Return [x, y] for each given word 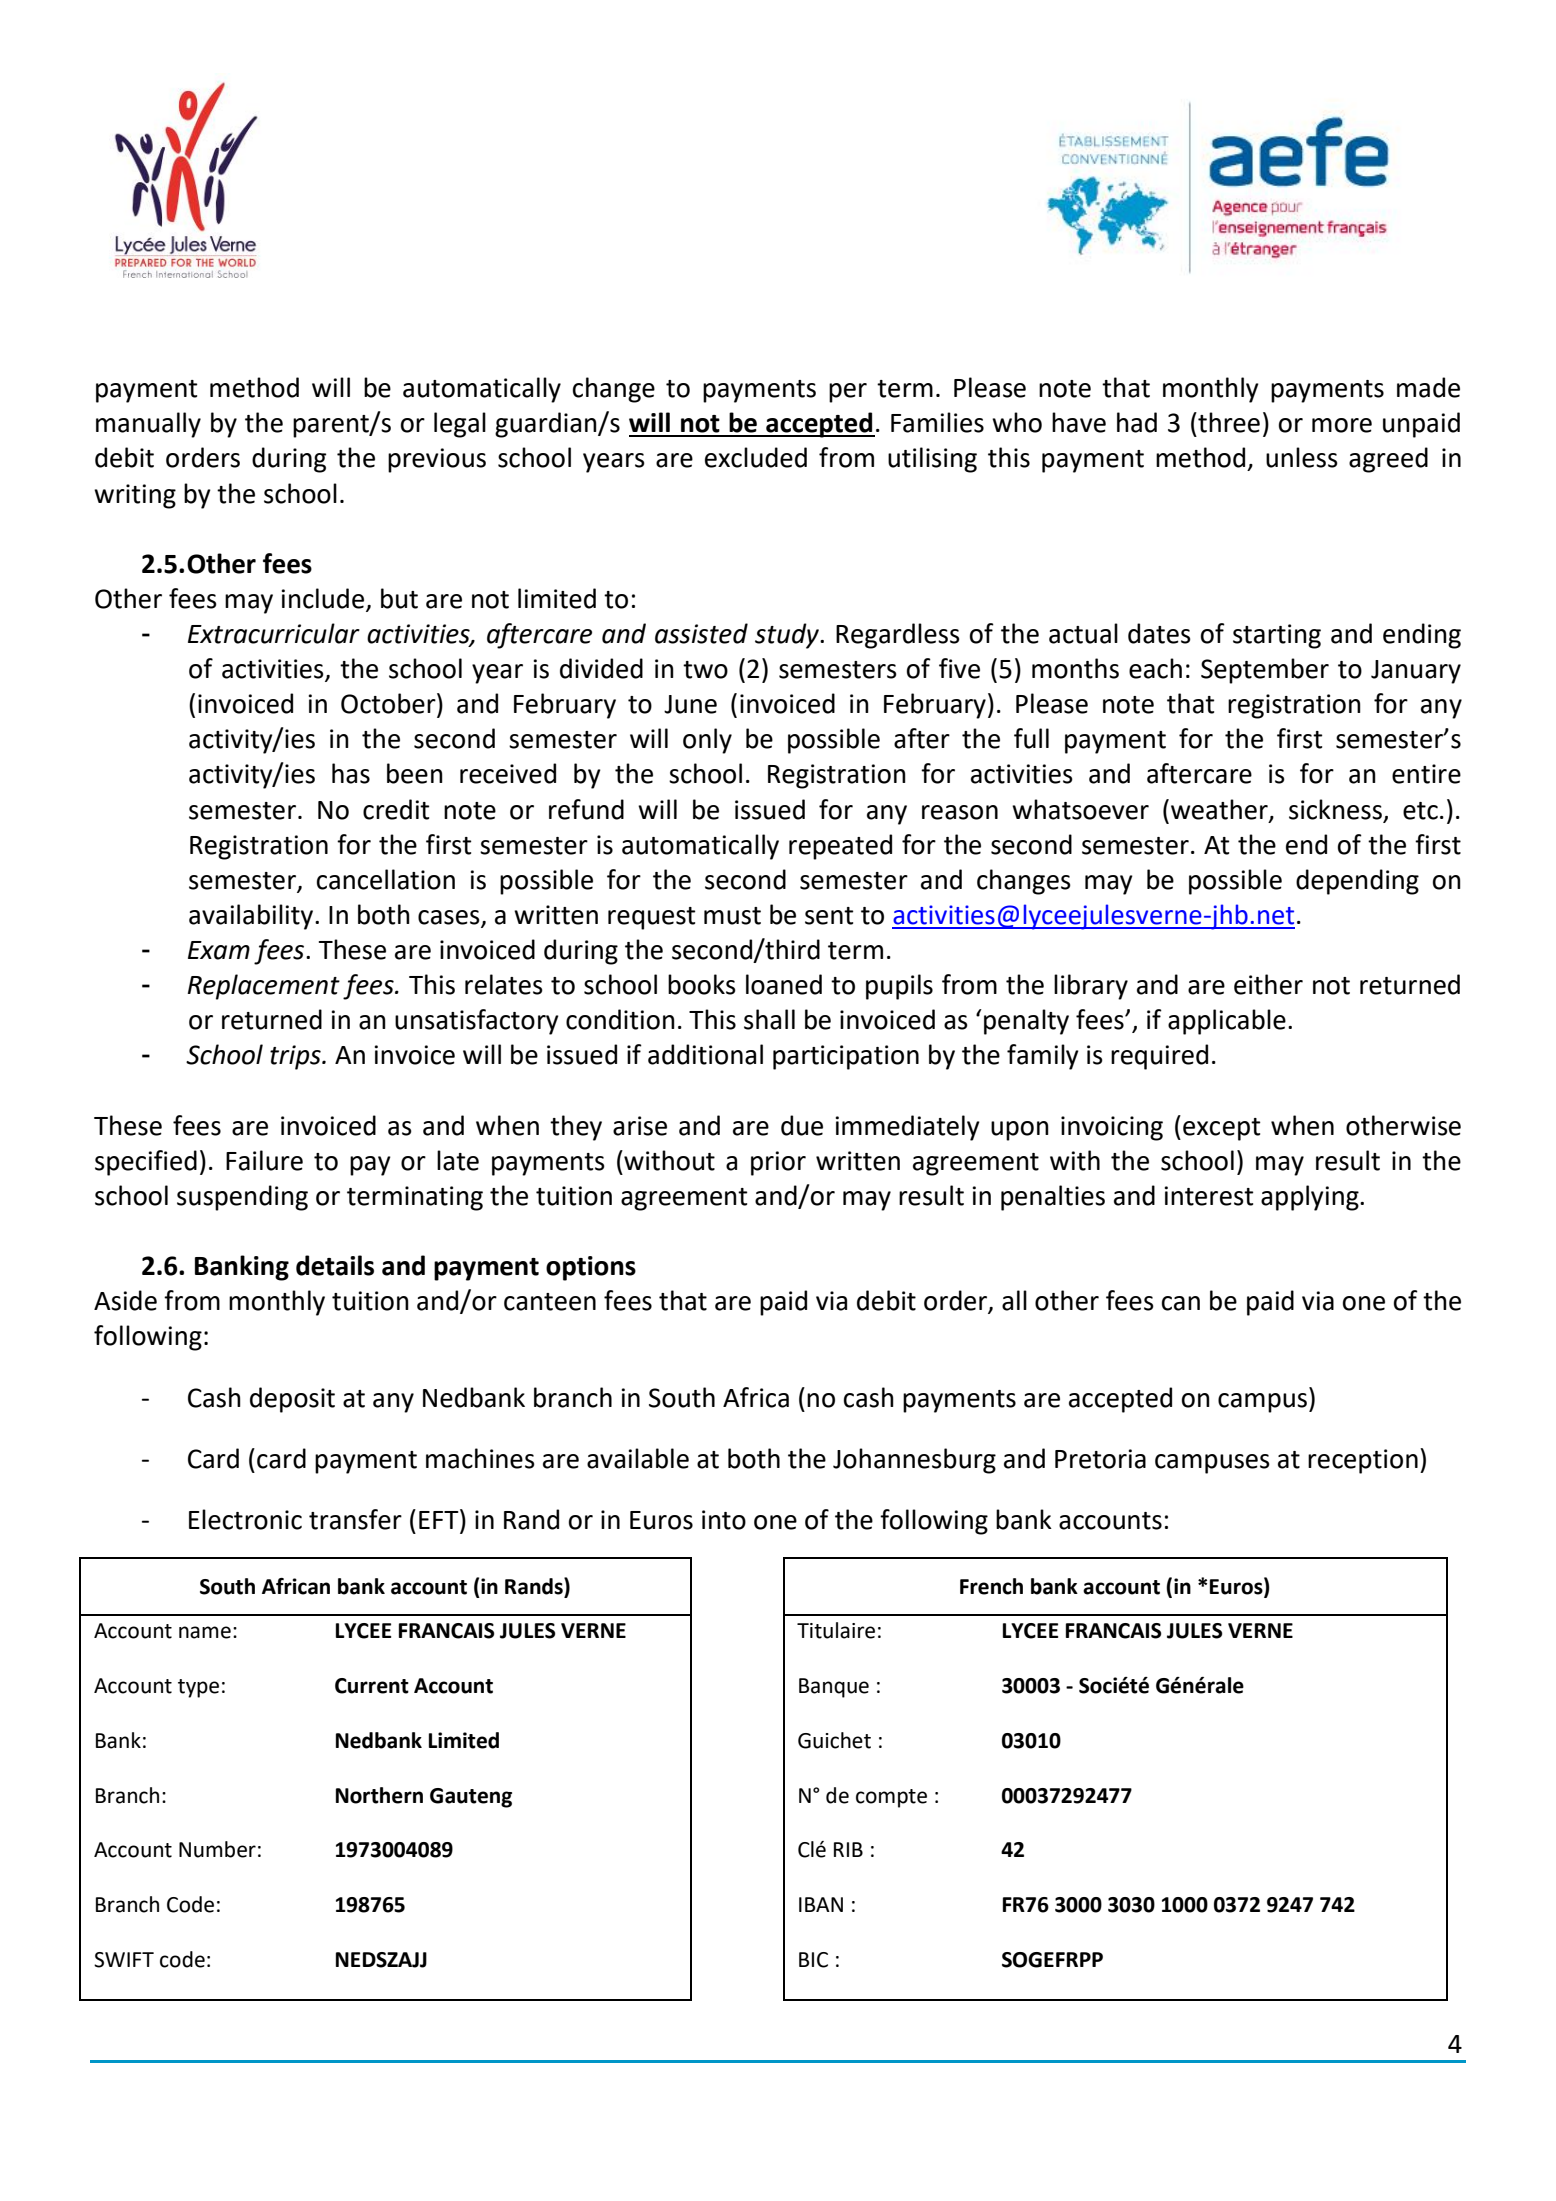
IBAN [821, 1904]
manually [148, 425]
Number [217, 1849]
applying [1311, 1198]
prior [778, 1163]
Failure [264, 1160]
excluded [756, 457]
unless [1302, 457]
